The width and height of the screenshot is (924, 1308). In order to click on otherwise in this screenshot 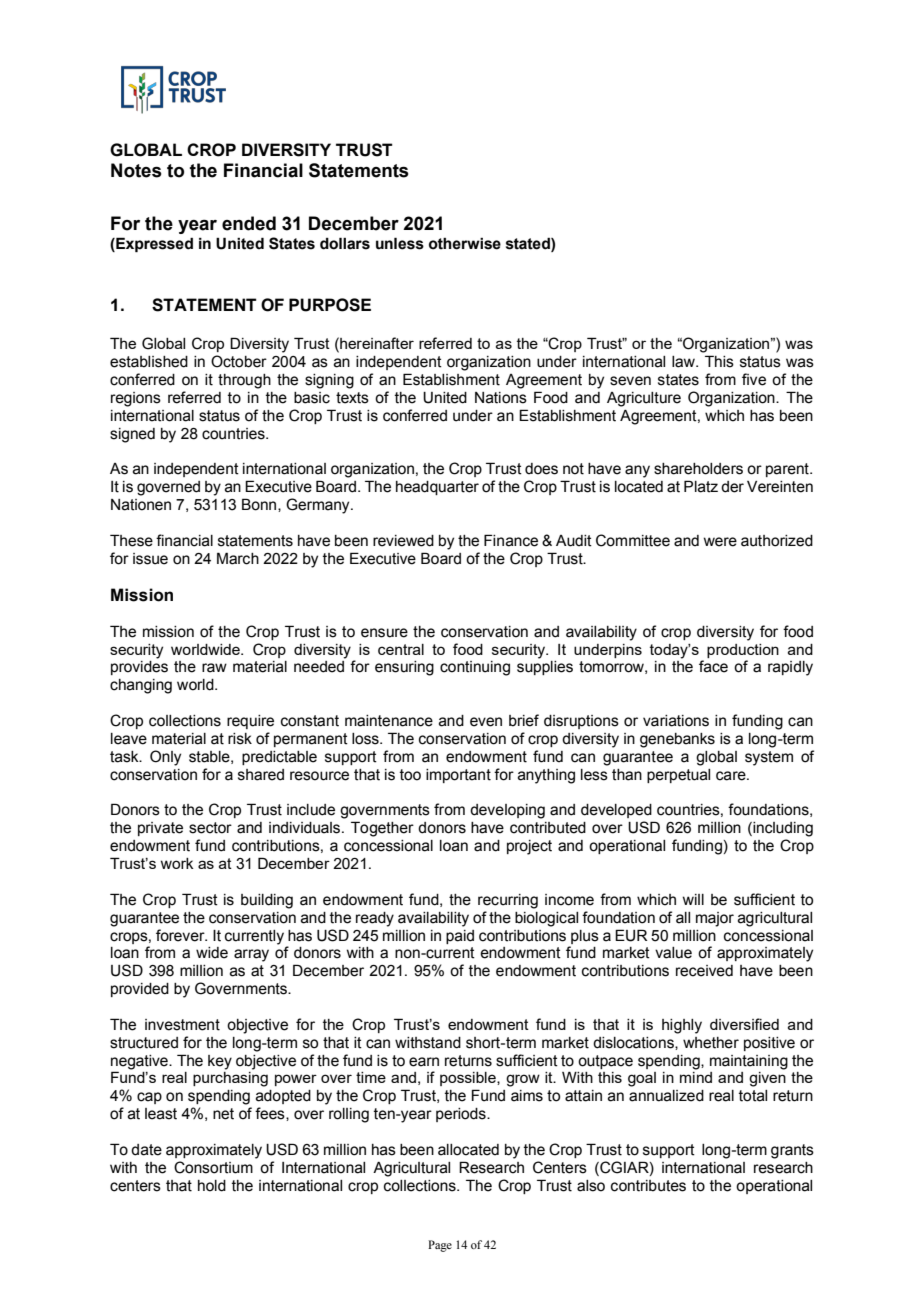, I will do `click(465, 244)`.
